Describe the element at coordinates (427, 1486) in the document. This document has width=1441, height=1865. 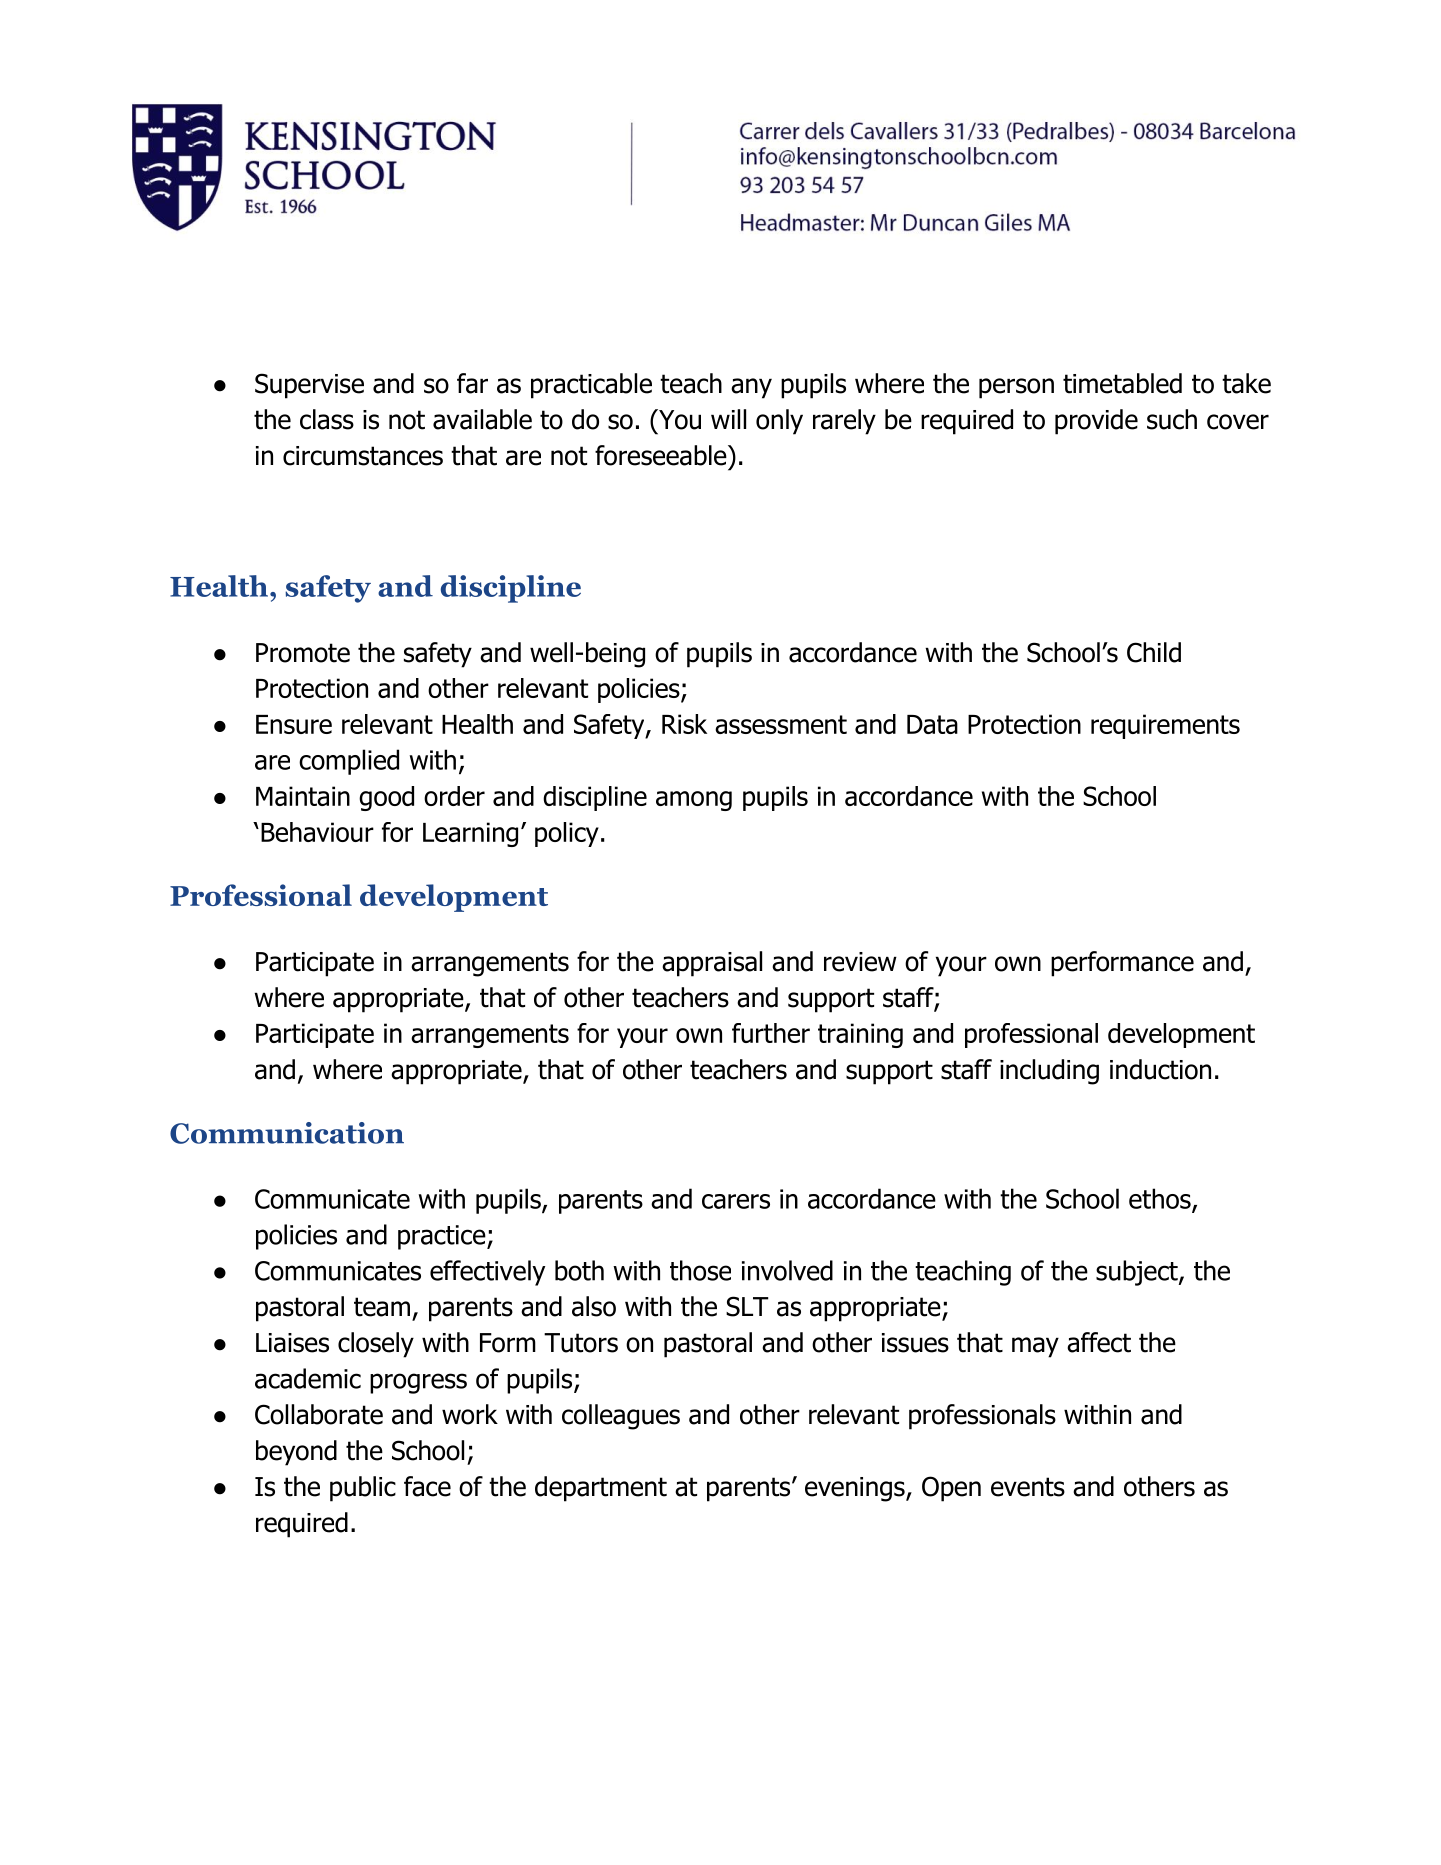
I see `face` at that location.
